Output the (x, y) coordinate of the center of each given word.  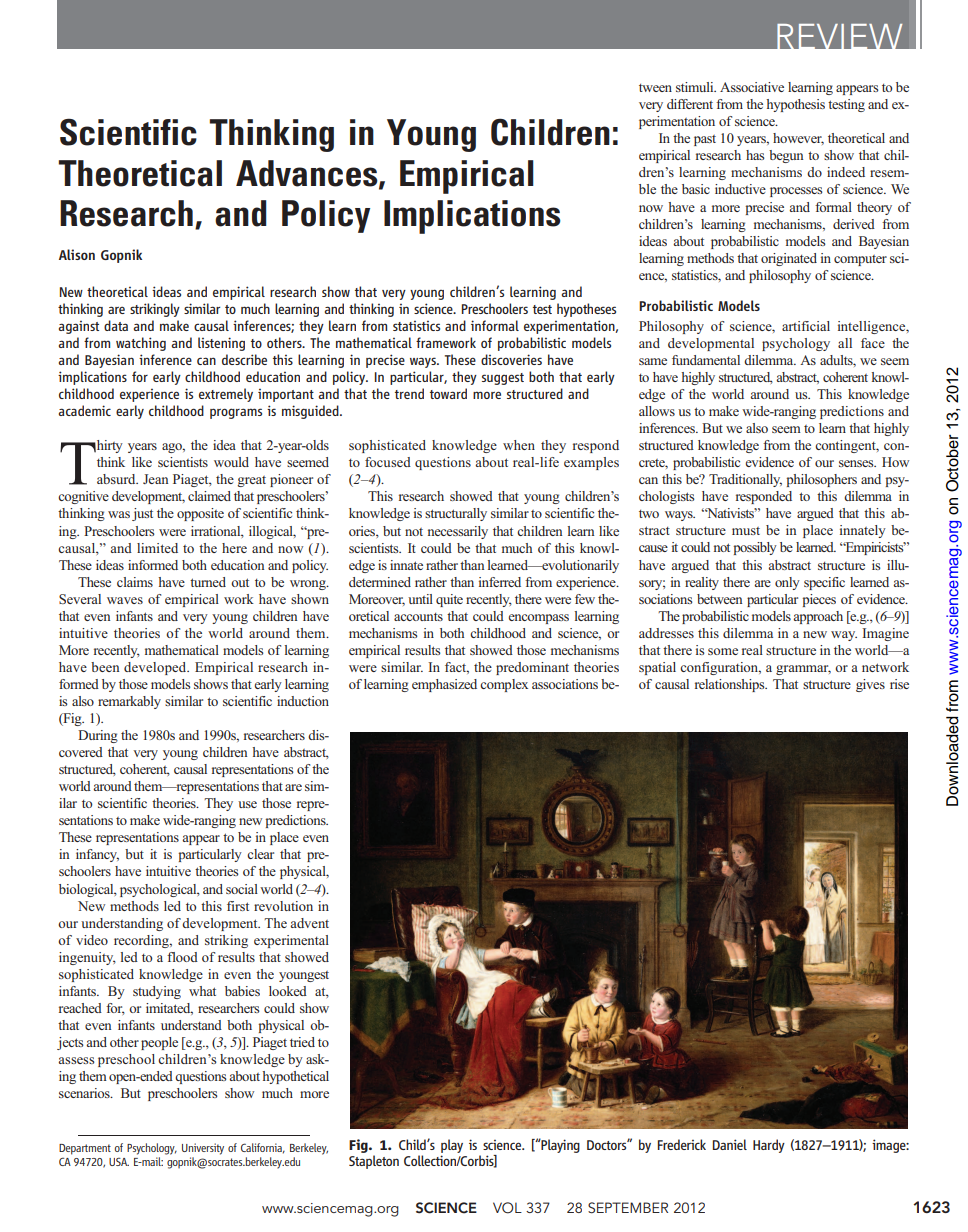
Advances (308, 174)
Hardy (769, 1146)
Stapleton (374, 1162)
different (690, 104)
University (203, 1149)
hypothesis (796, 105)
